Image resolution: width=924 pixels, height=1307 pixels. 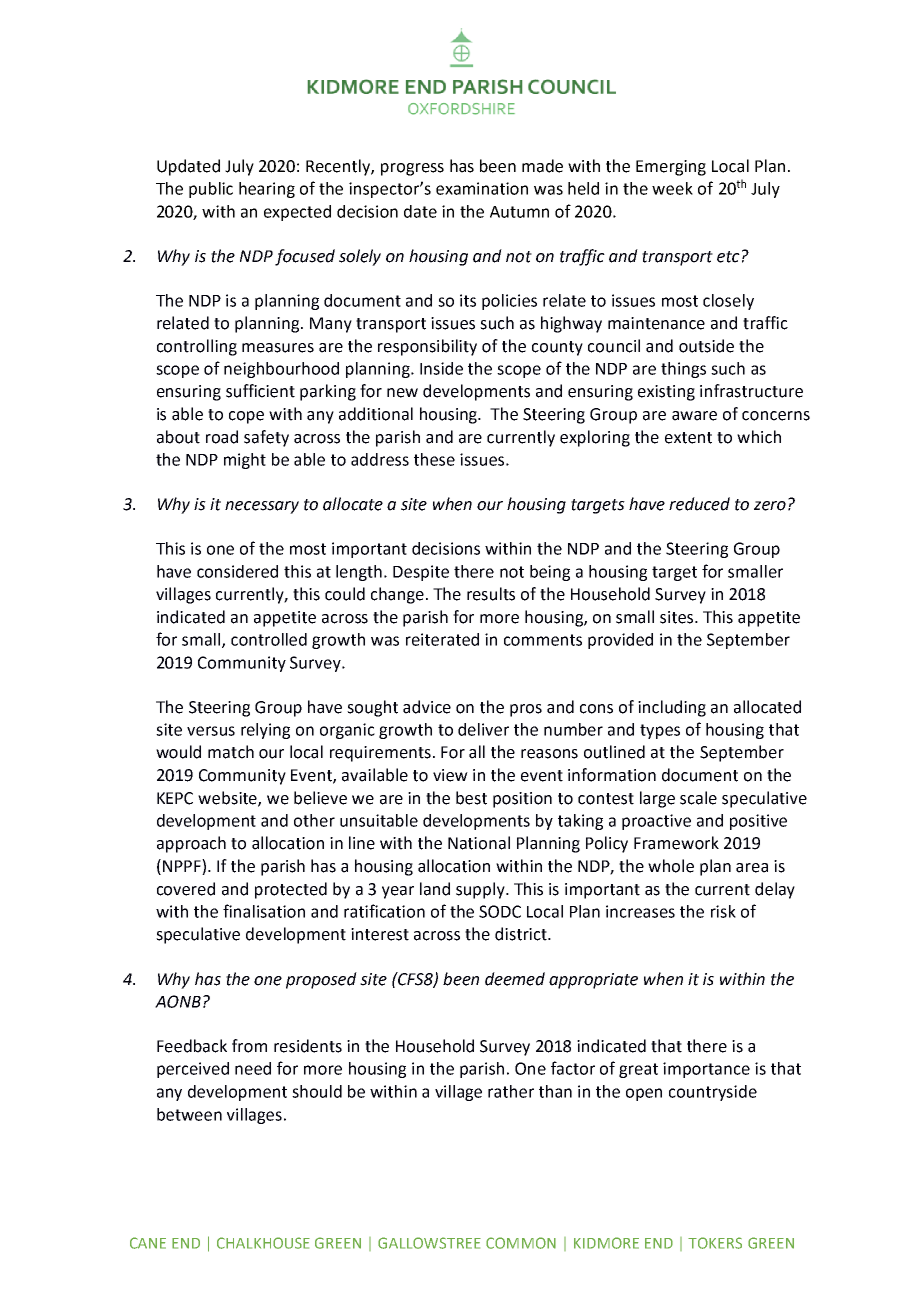 I want to click on deemed, so click(x=515, y=979).
